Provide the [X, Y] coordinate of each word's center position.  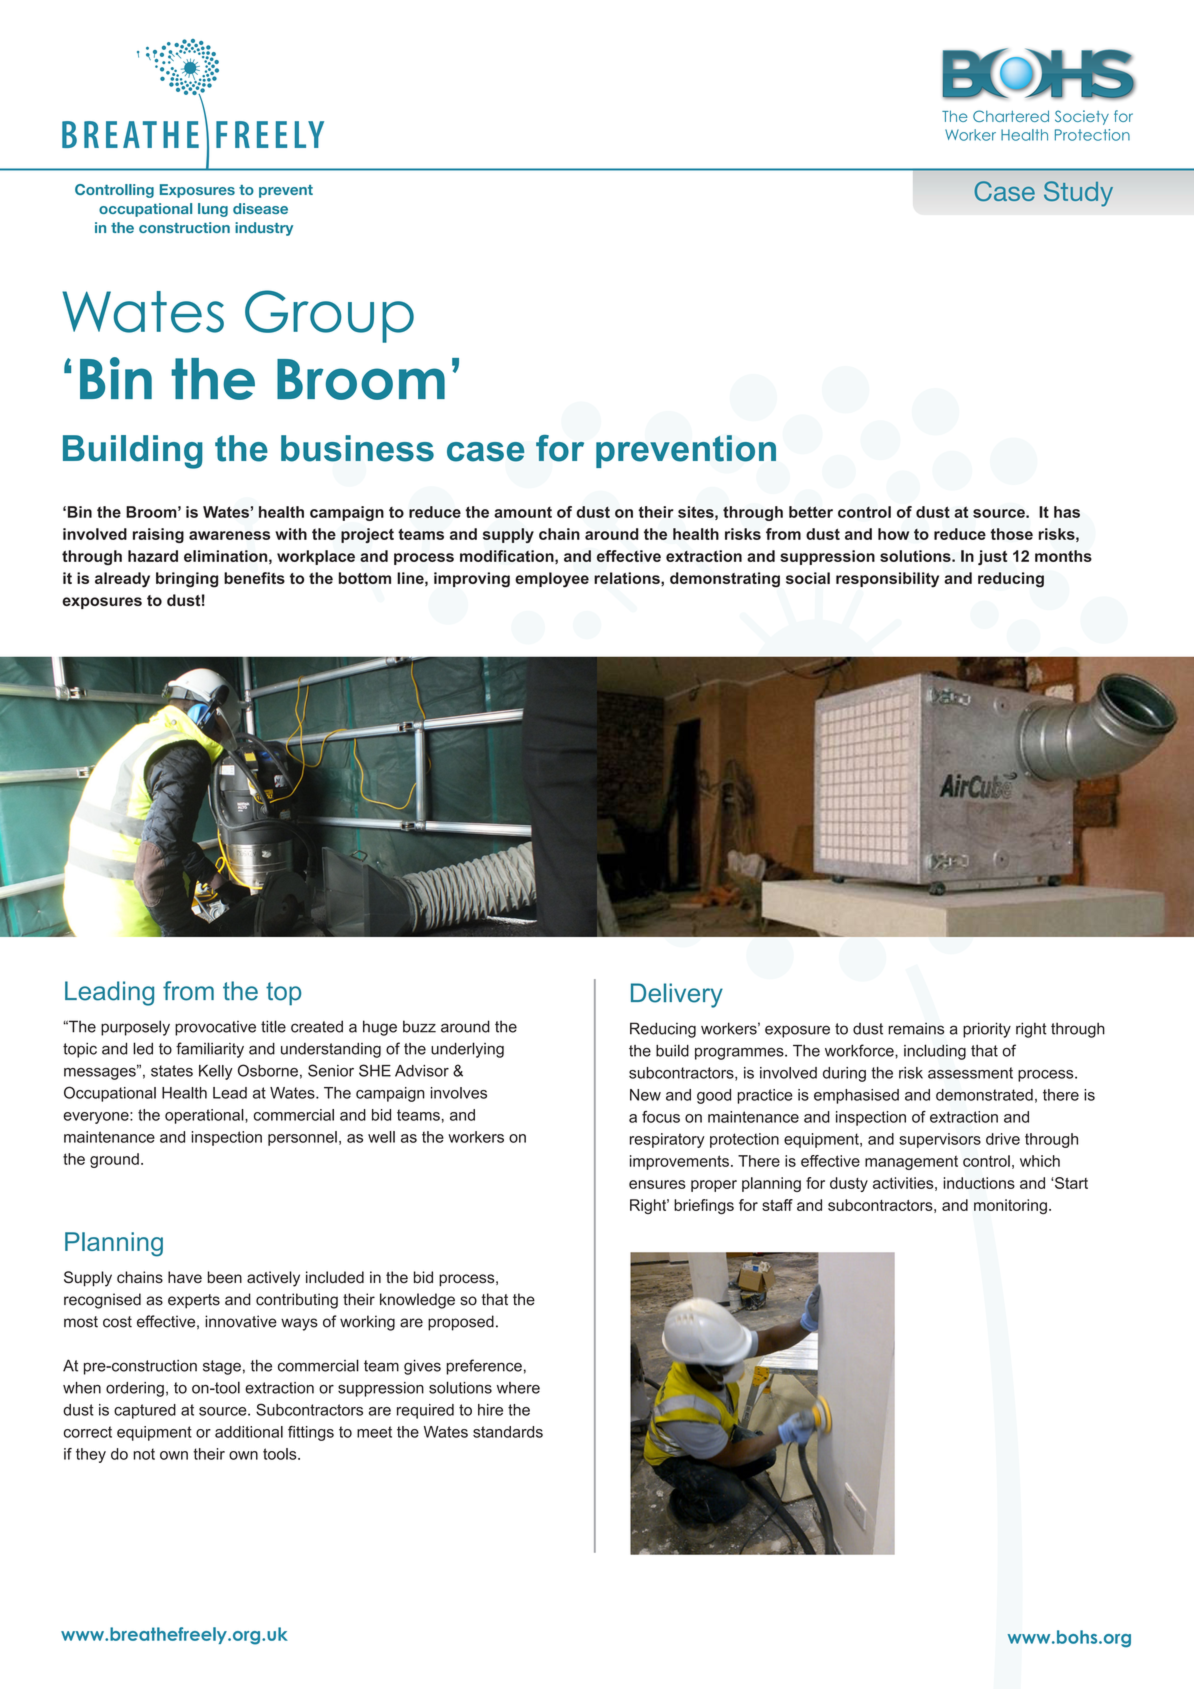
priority [987, 1030]
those [1011, 534]
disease [260, 208]
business [357, 448]
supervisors [940, 1140]
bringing [187, 580]
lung [213, 210]
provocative [215, 1028]
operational [205, 1116]
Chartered [1011, 116]
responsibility [887, 580]
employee [552, 580]
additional [249, 1432]
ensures [657, 1184]
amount [523, 512]
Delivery [677, 995]
